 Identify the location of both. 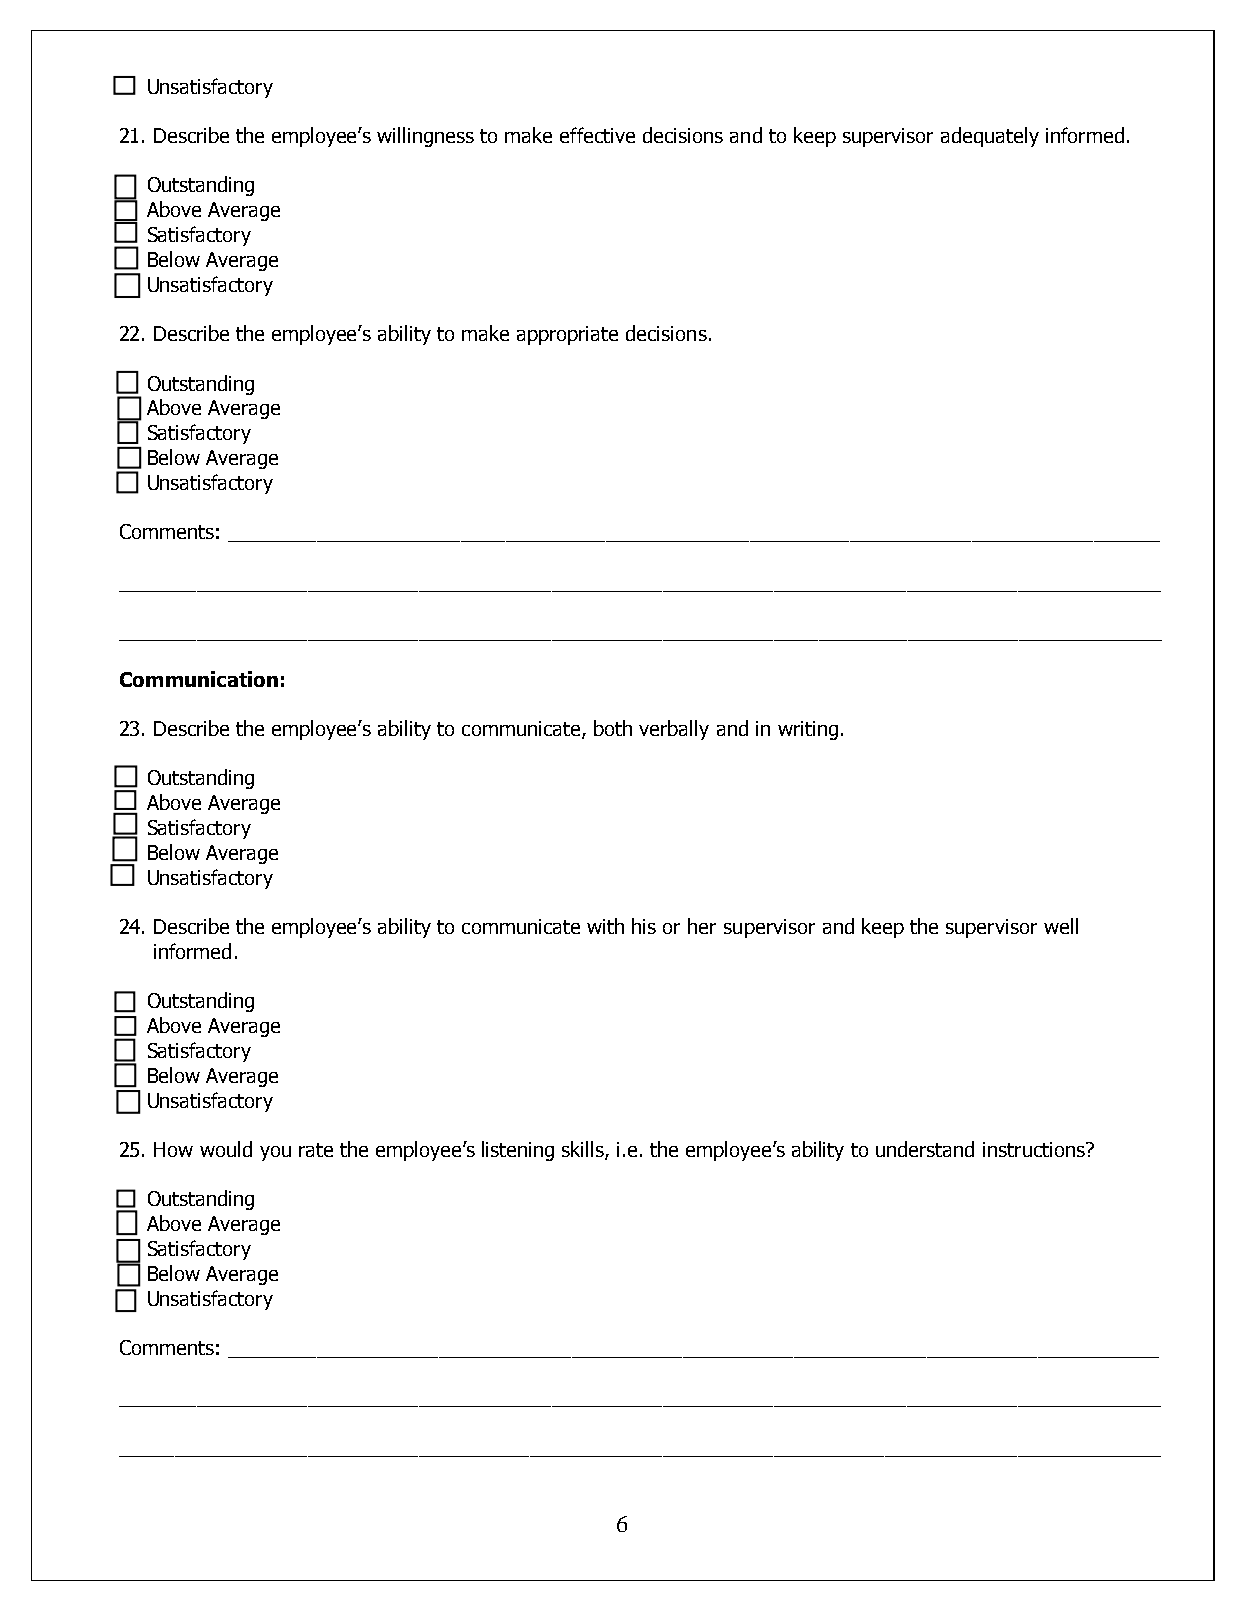
(613, 728).
